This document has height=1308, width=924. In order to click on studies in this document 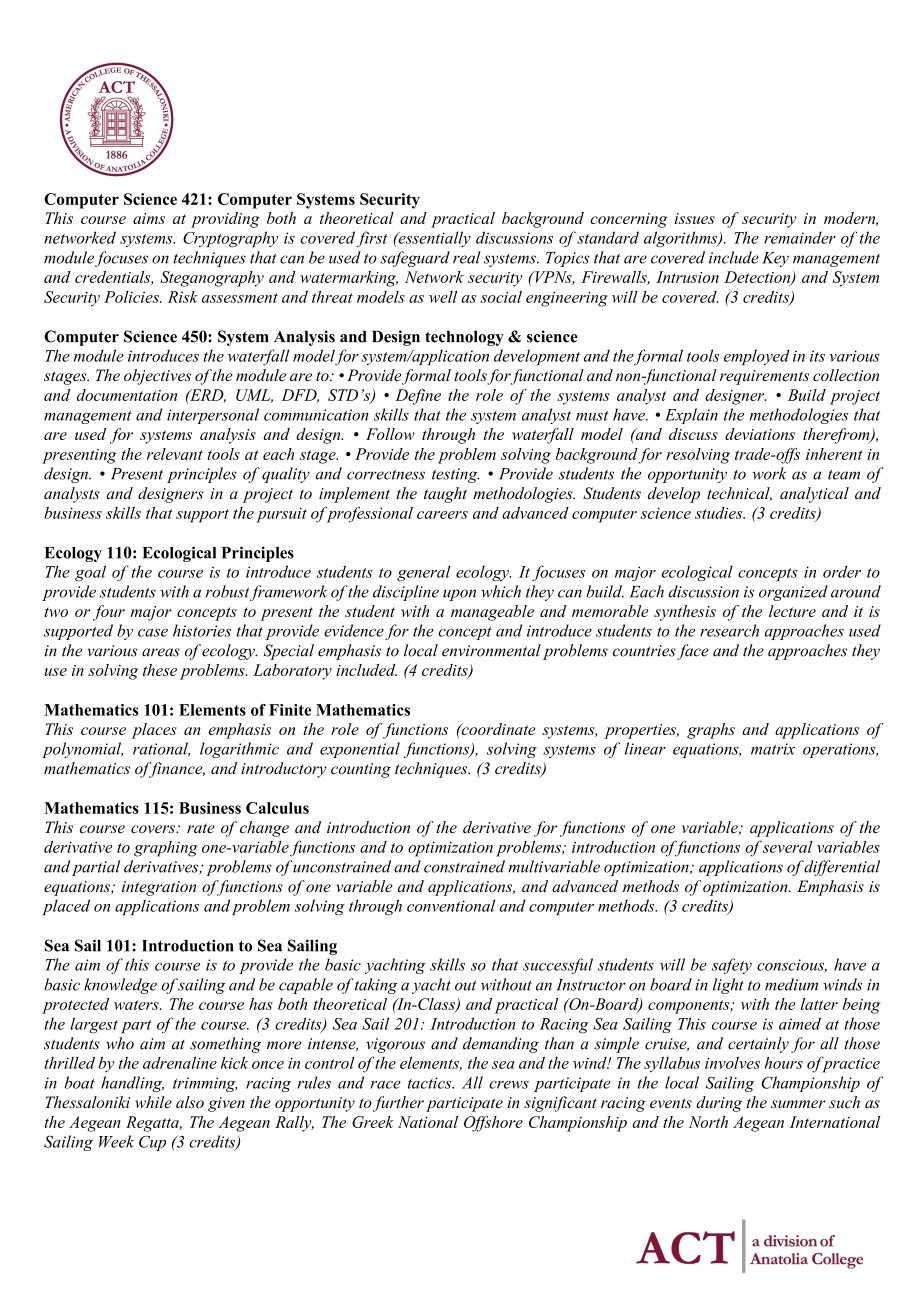, I will do `click(720, 513)`.
